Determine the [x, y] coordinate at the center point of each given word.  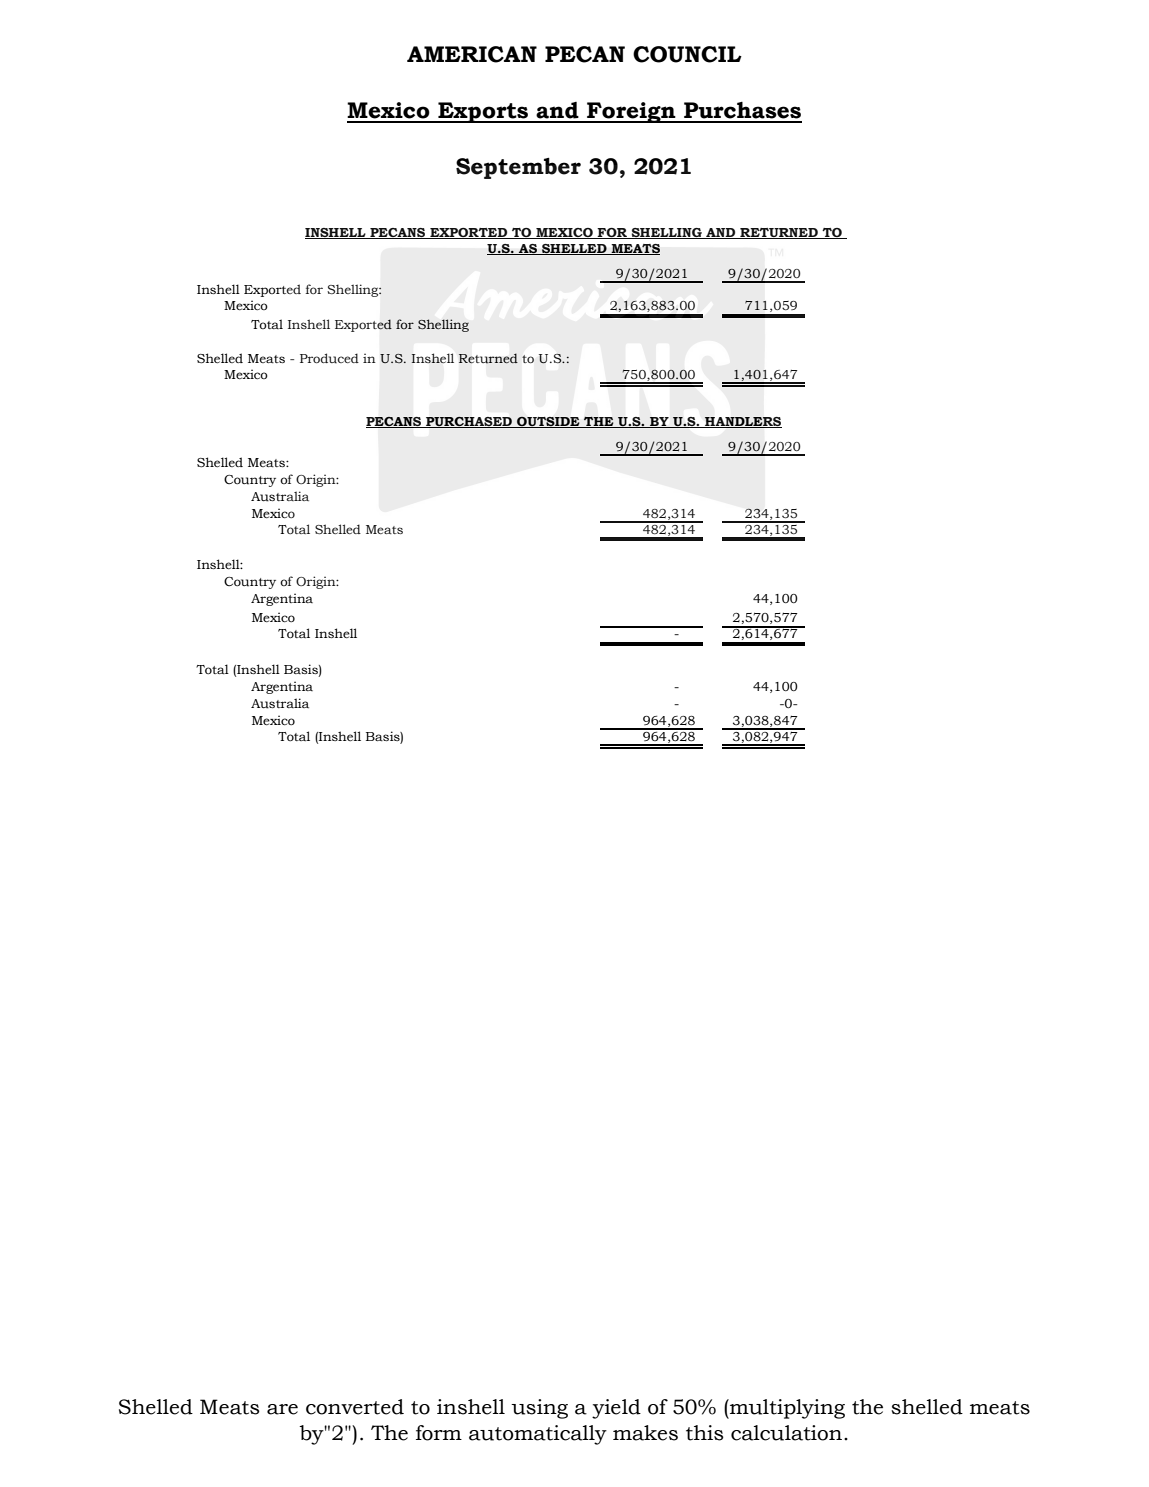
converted [355, 1407]
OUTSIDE [548, 422]
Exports [483, 112]
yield [616, 1409]
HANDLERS [742, 422]
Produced [329, 358]
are [282, 1409]
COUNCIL [687, 54]
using [539, 1409]
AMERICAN [472, 54]
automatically [538, 1435]
